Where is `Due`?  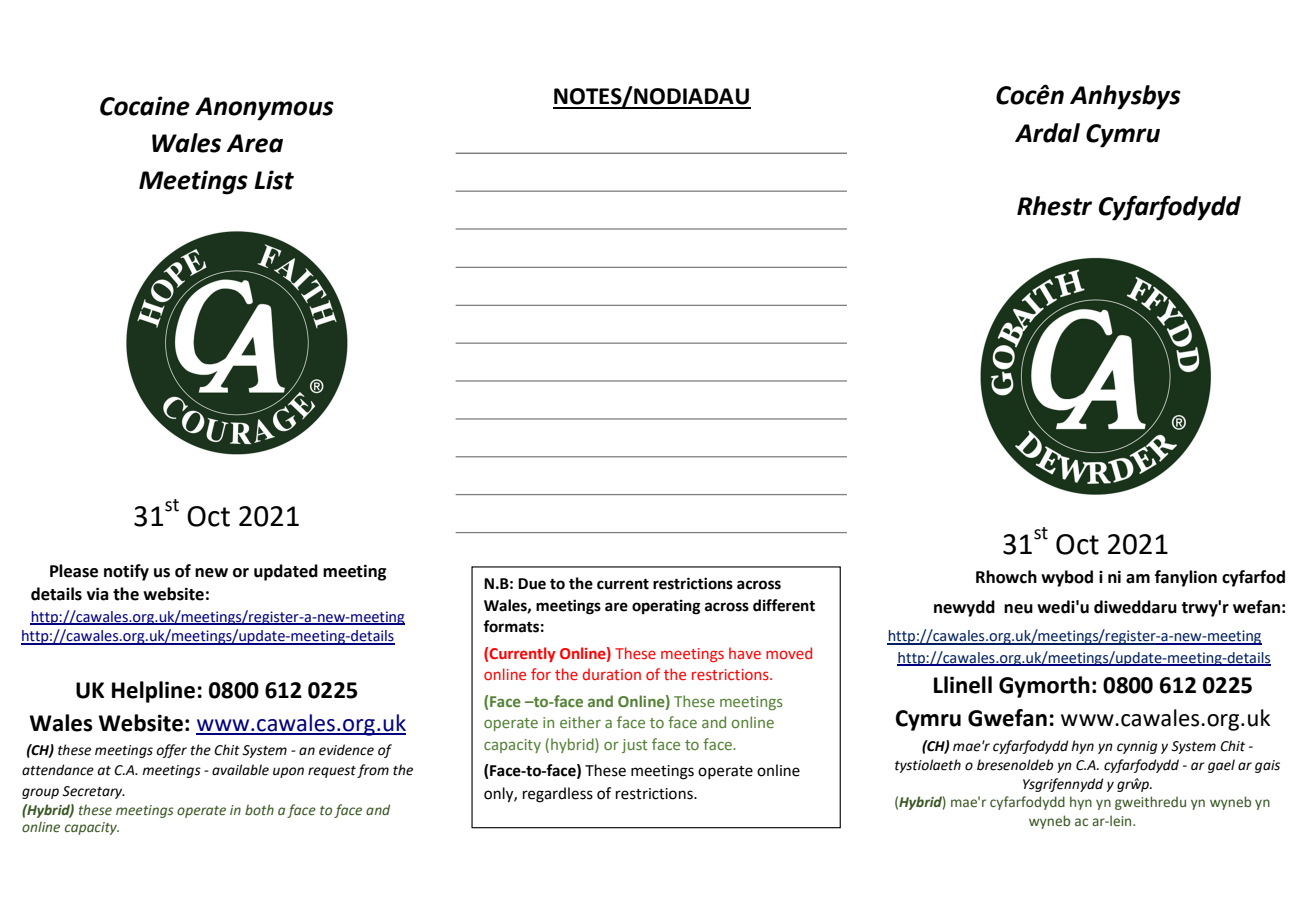
Due is located at coordinates (532, 584).
